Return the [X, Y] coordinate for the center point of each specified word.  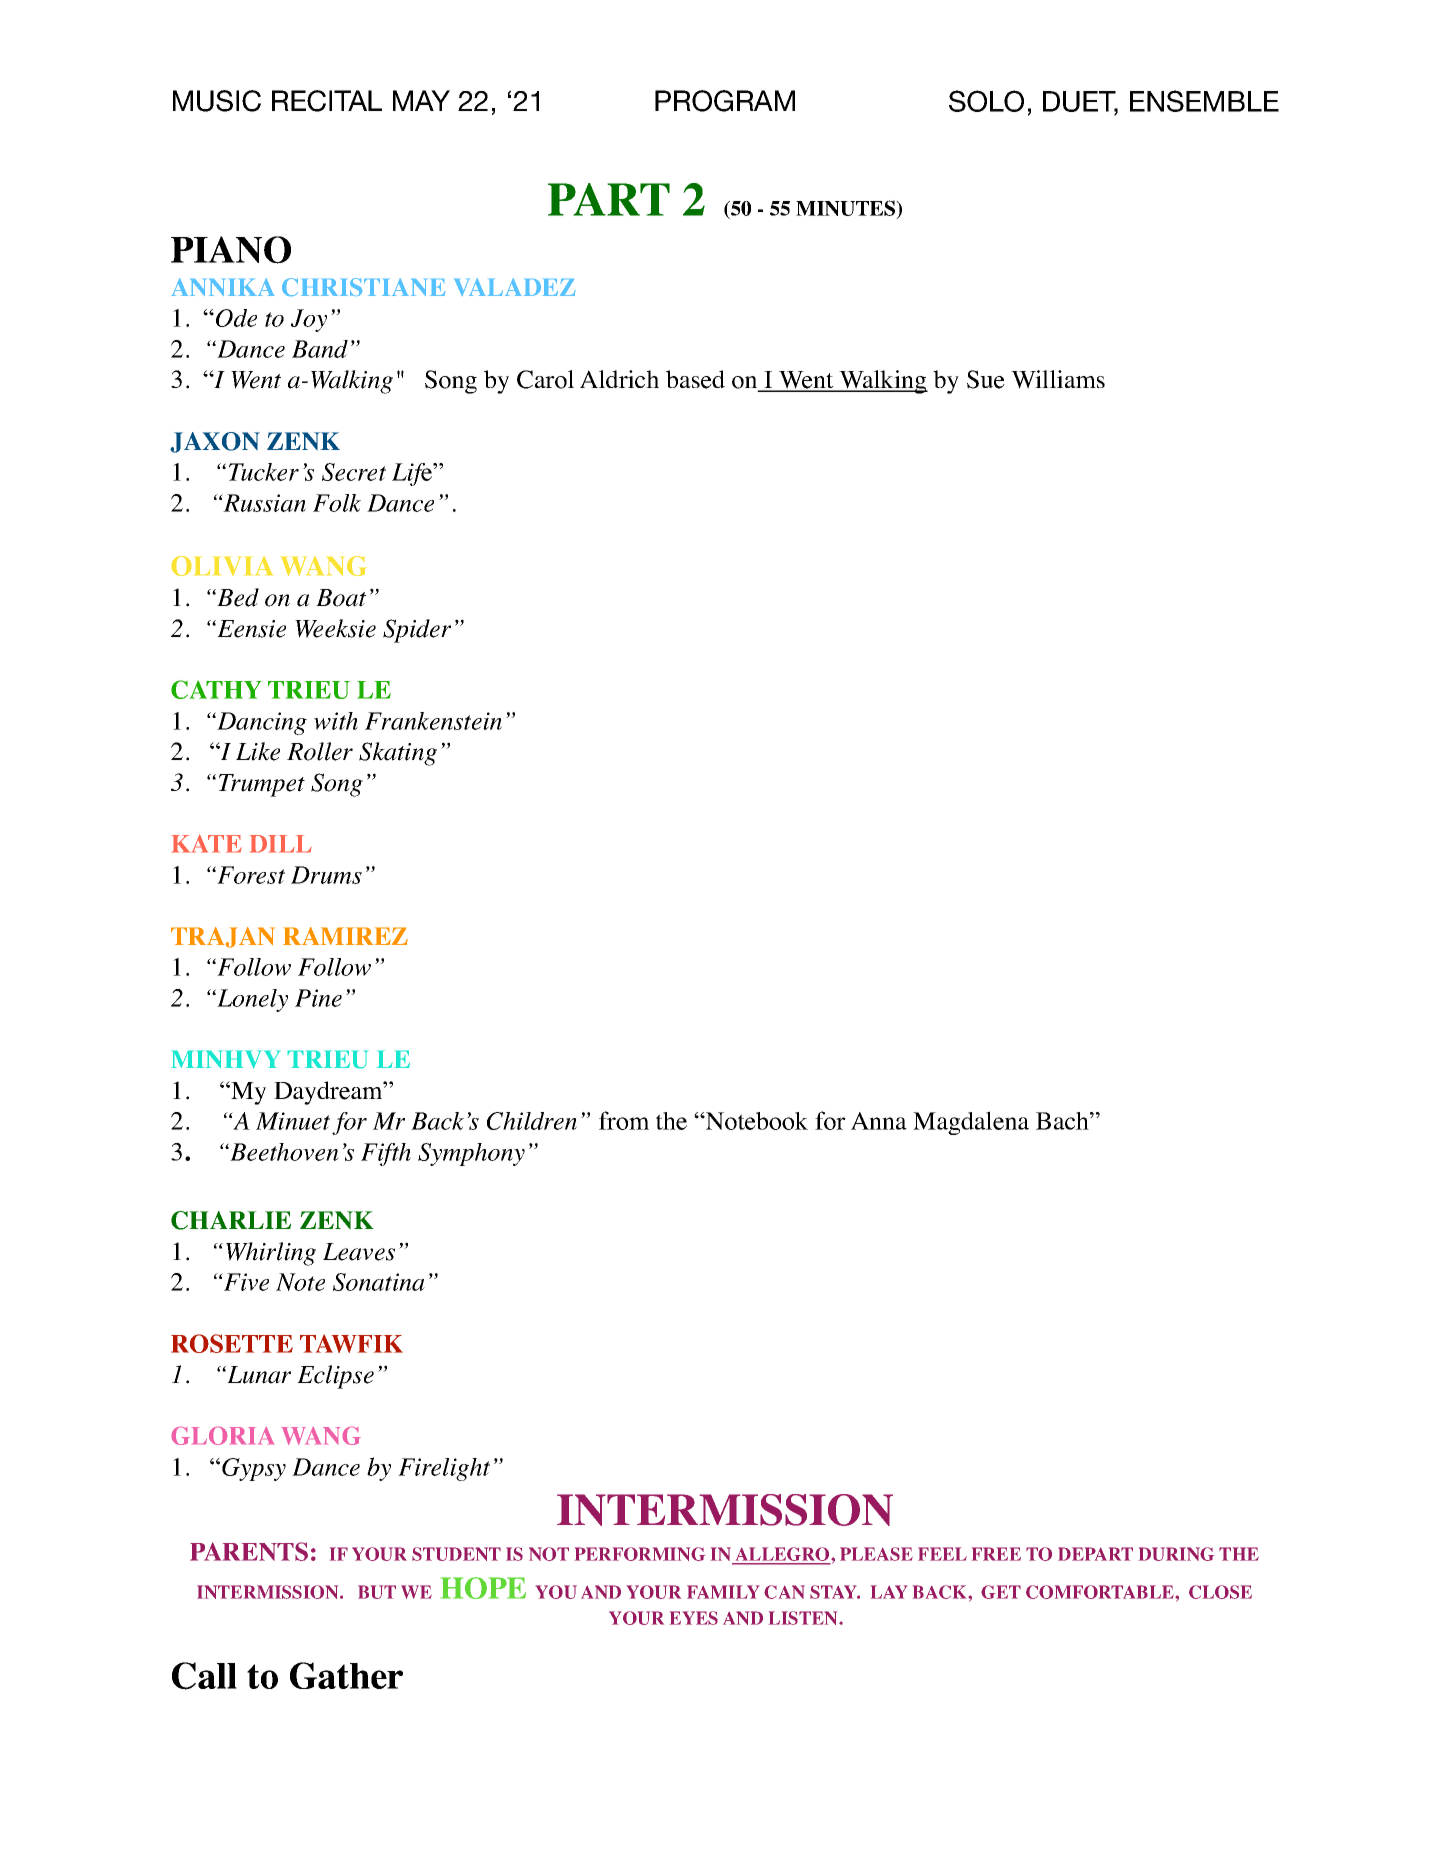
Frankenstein [433, 721]
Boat [341, 598]
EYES [694, 1618]
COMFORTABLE [1101, 1592]
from [624, 1120]
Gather [346, 1675]
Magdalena [971, 1123]
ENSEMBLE [1204, 101]
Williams [1058, 379]
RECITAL [327, 101]
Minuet [293, 1121]
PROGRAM [725, 101]
